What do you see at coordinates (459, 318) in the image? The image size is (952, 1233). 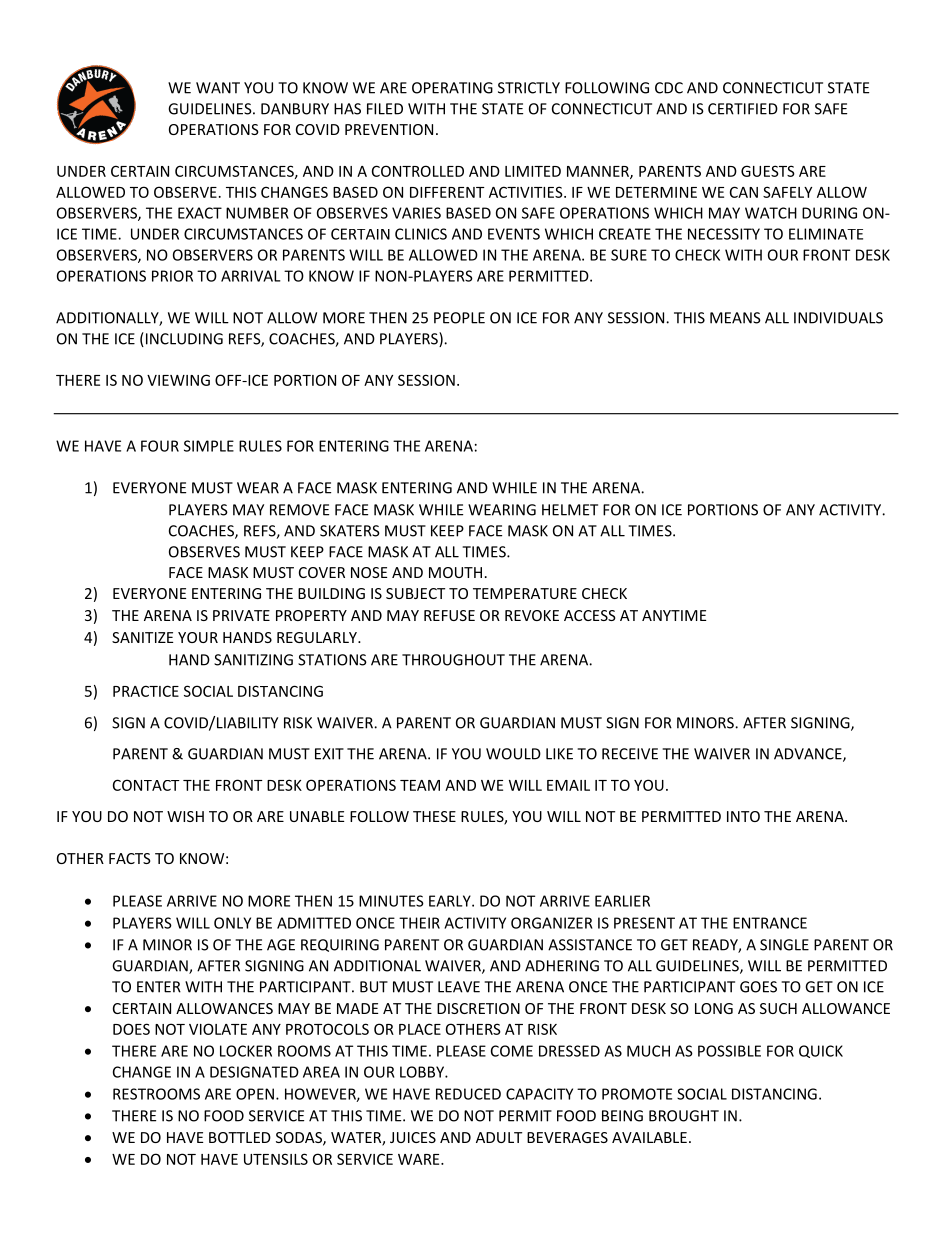 I see `PEOPLE` at bounding box center [459, 318].
